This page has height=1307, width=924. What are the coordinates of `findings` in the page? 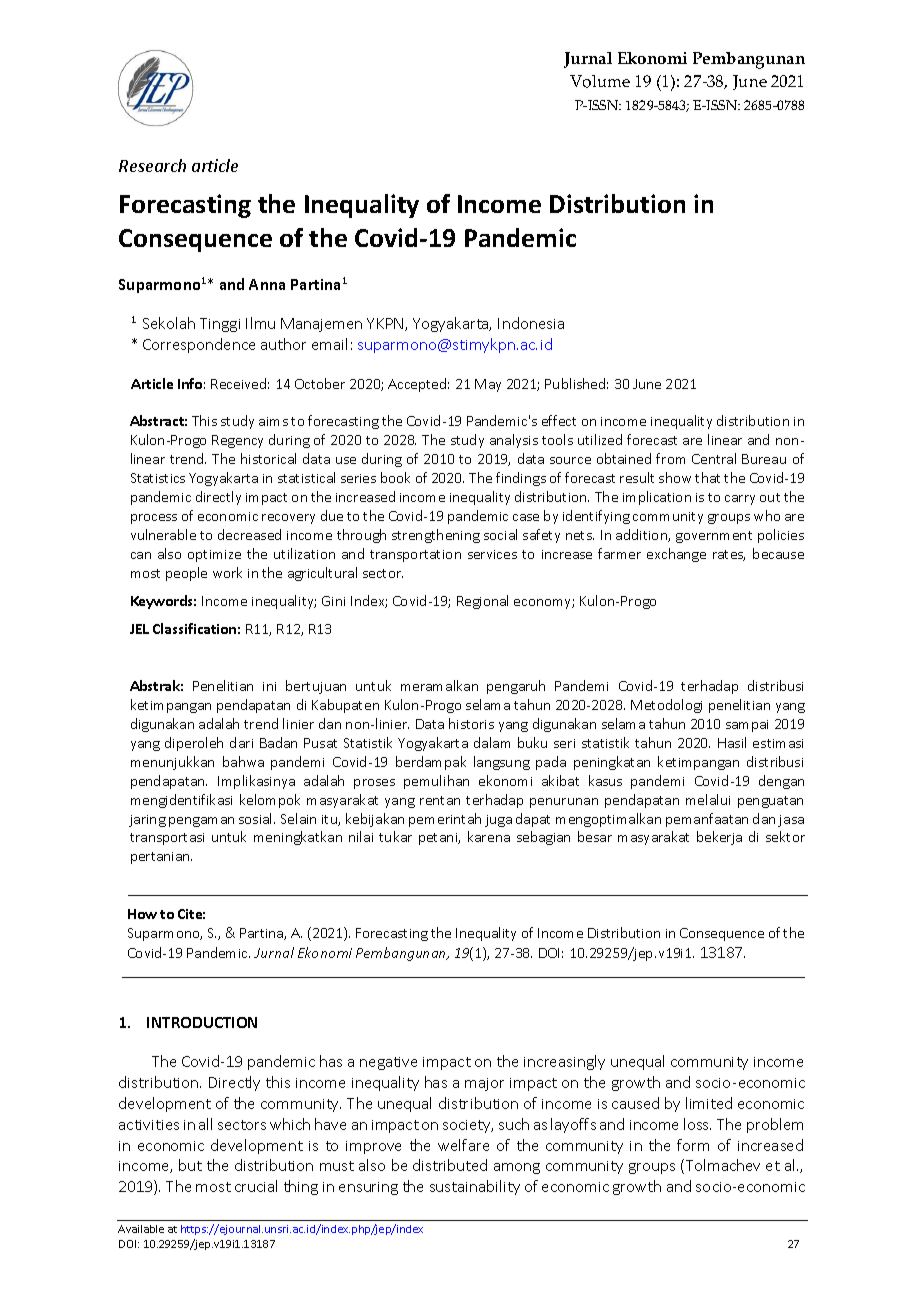 It's located at (521, 479).
